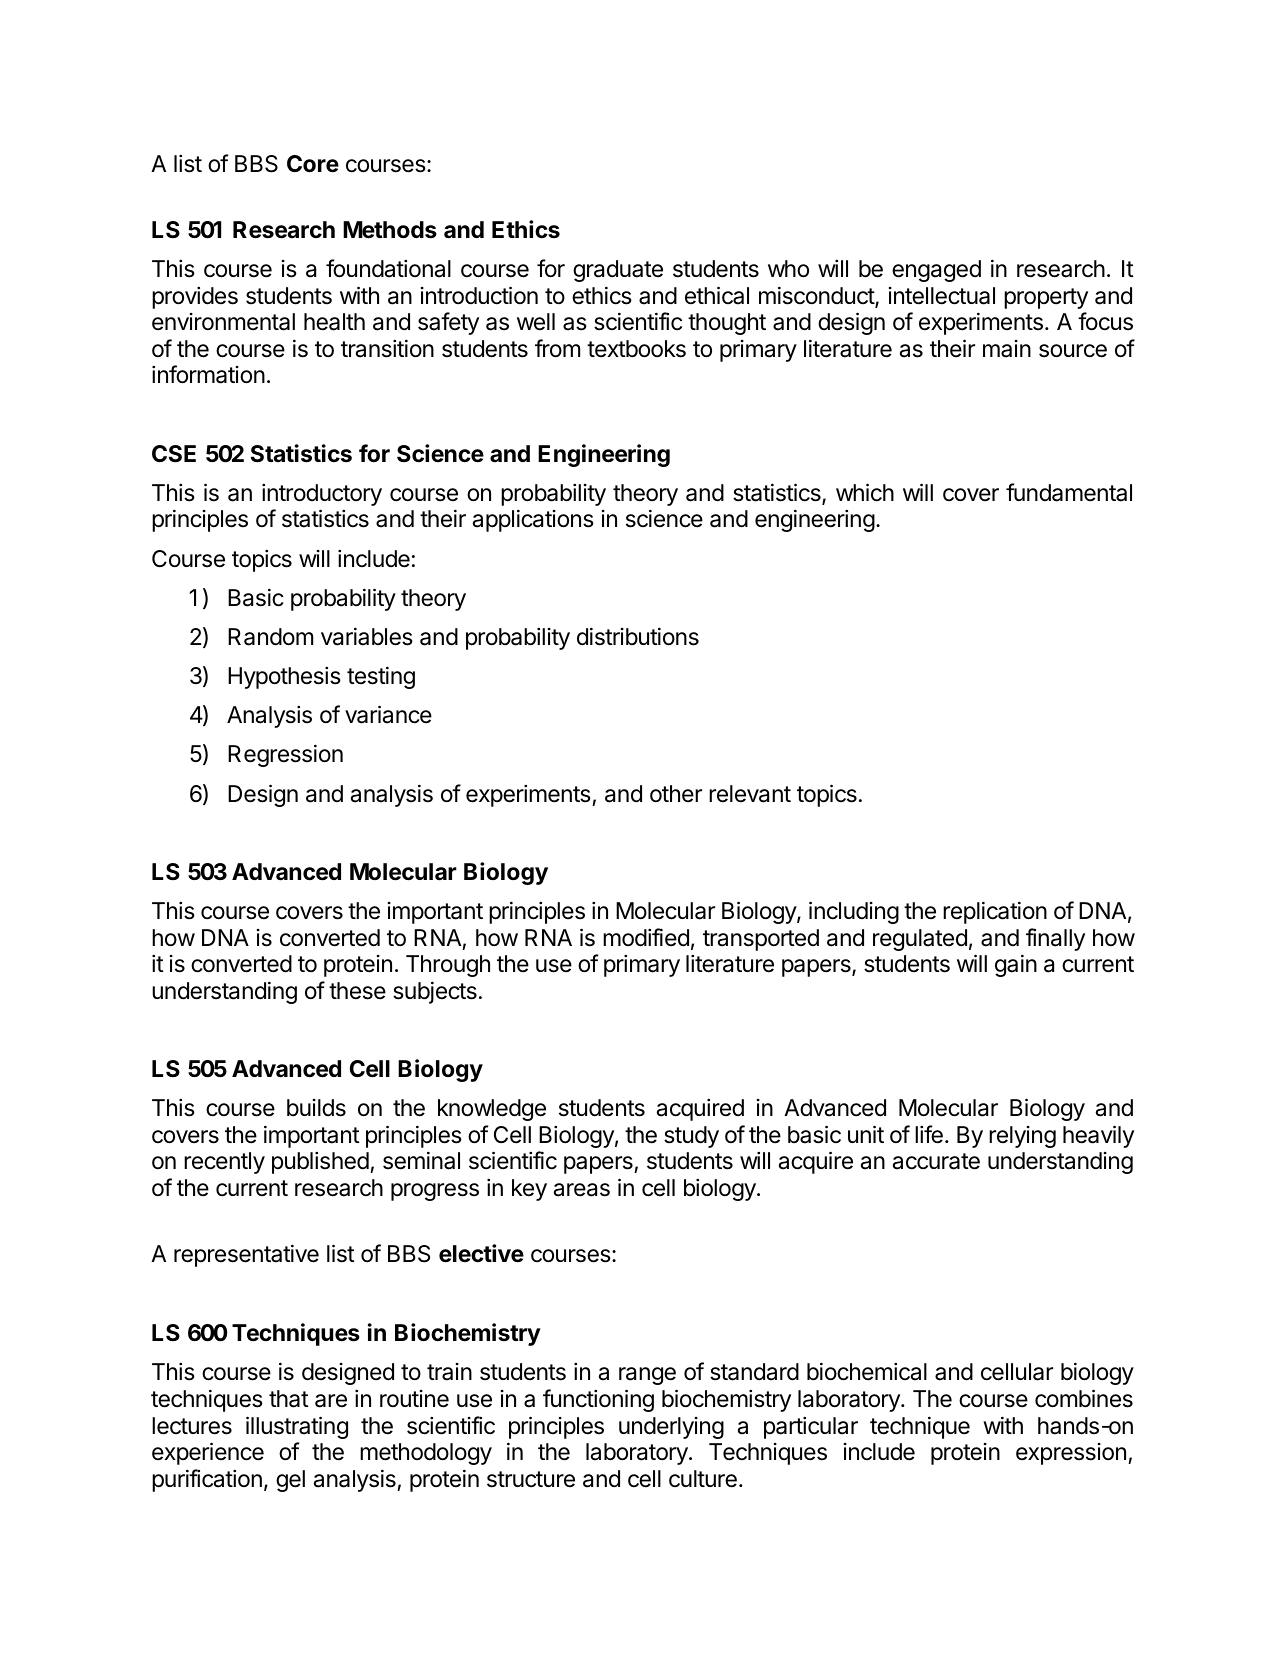 The width and height of the screenshot is (1285, 1663). What do you see at coordinates (297, 1427) in the screenshot?
I see `illustrating` at bounding box center [297, 1427].
